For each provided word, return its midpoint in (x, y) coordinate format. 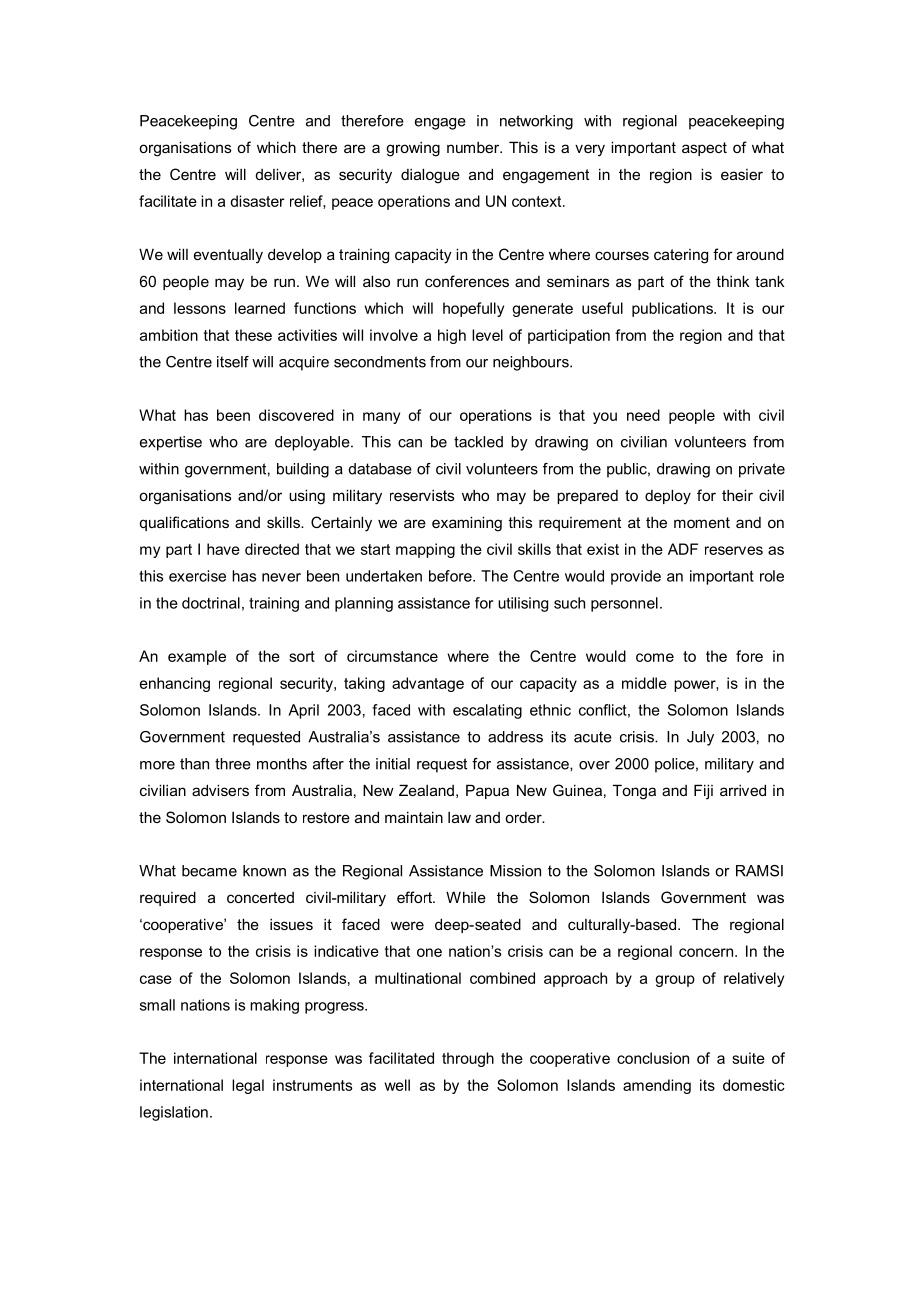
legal (248, 1086)
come (655, 657)
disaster (257, 201)
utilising (523, 604)
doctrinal (211, 603)
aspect (704, 149)
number (474, 147)
